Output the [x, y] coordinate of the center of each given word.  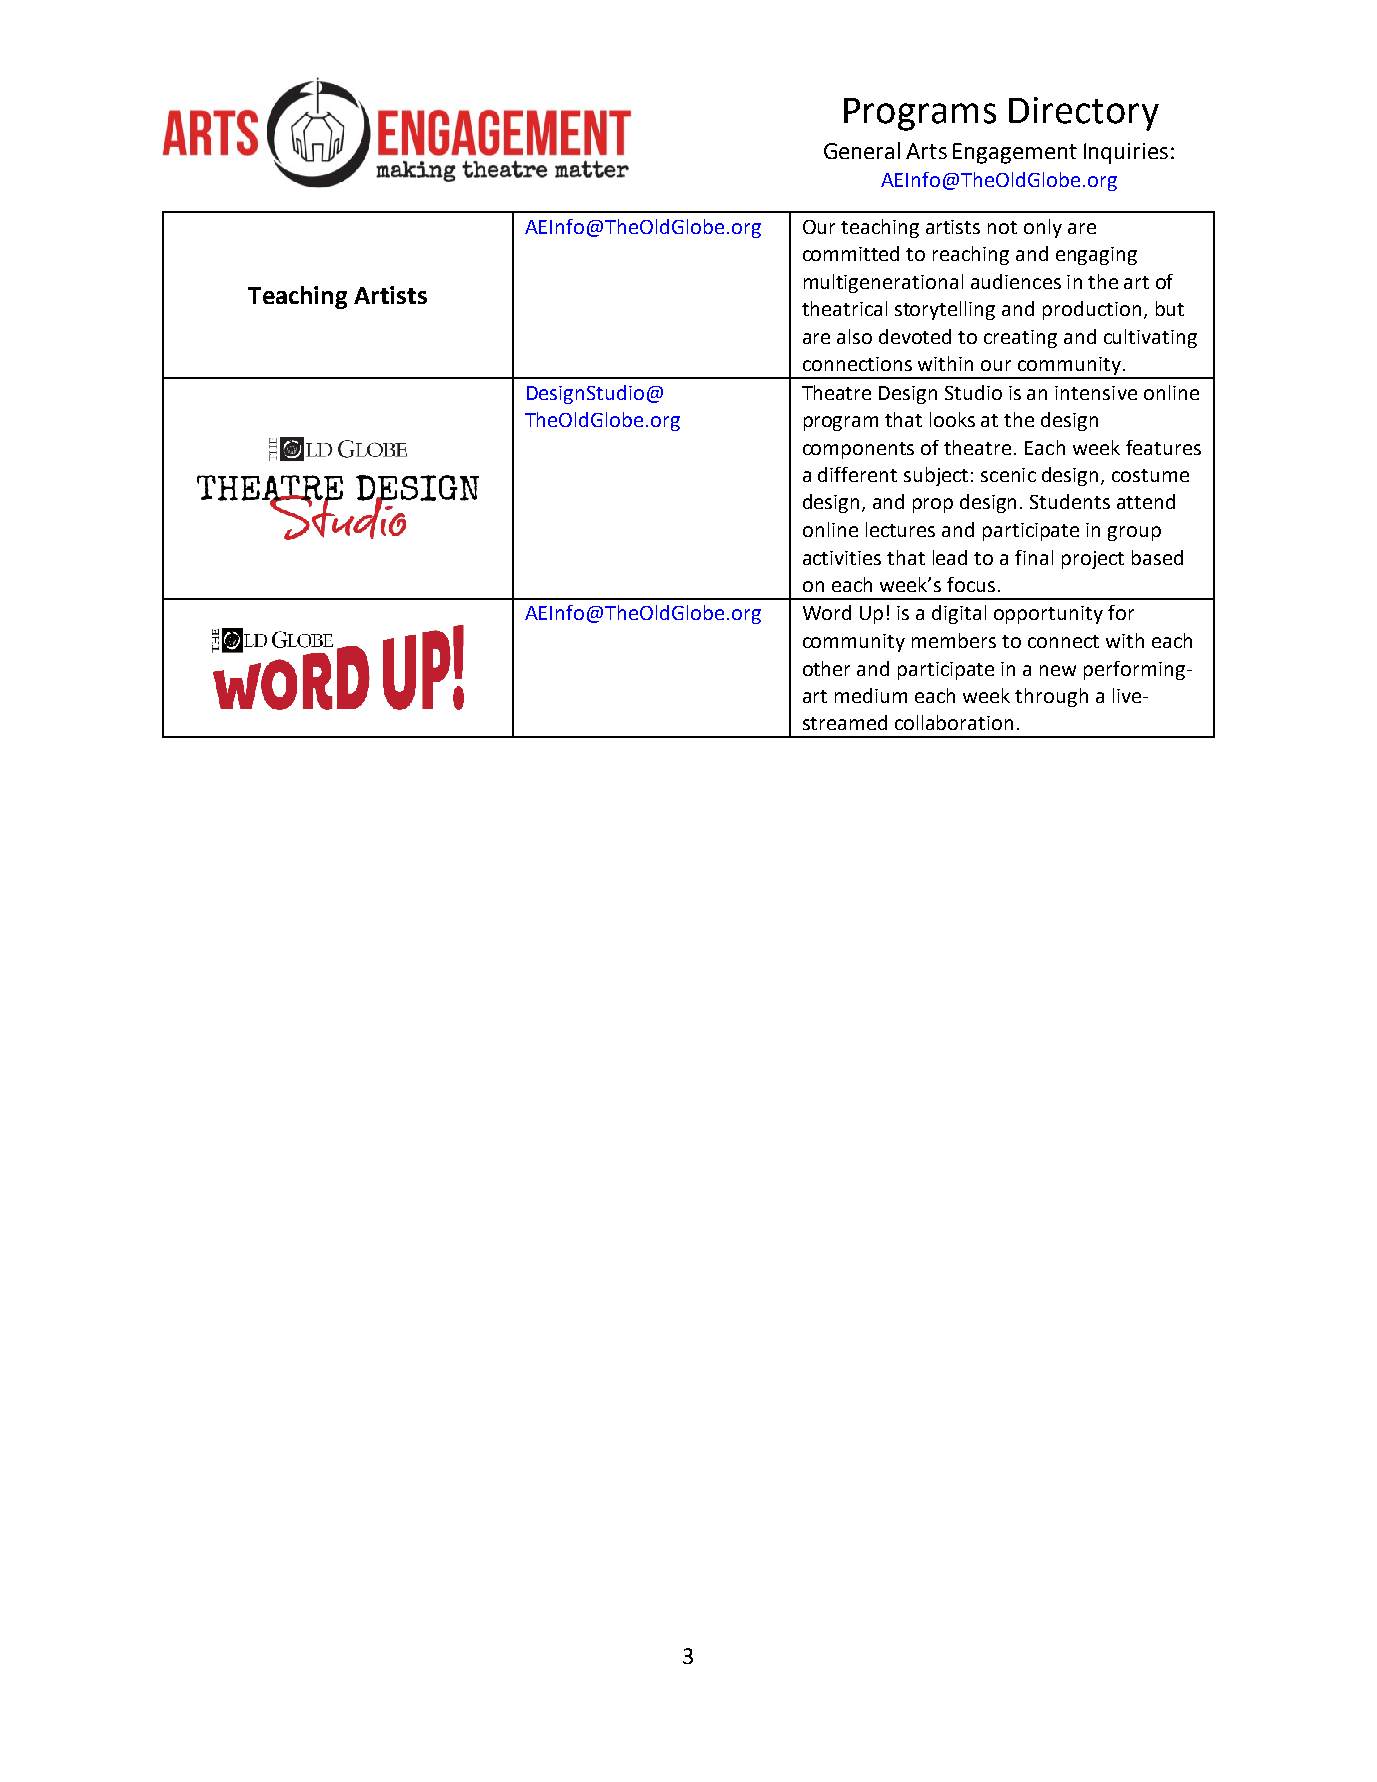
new [1058, 670]
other [826, 668]
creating [1020, 339]
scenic [1008, 475]
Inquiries [1126, 153]
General [862, 150]
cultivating [1150, 338]
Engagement [1015, 153]
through [1051, 697]
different [857, 474]
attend [1146, 501]
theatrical [844, 308]
